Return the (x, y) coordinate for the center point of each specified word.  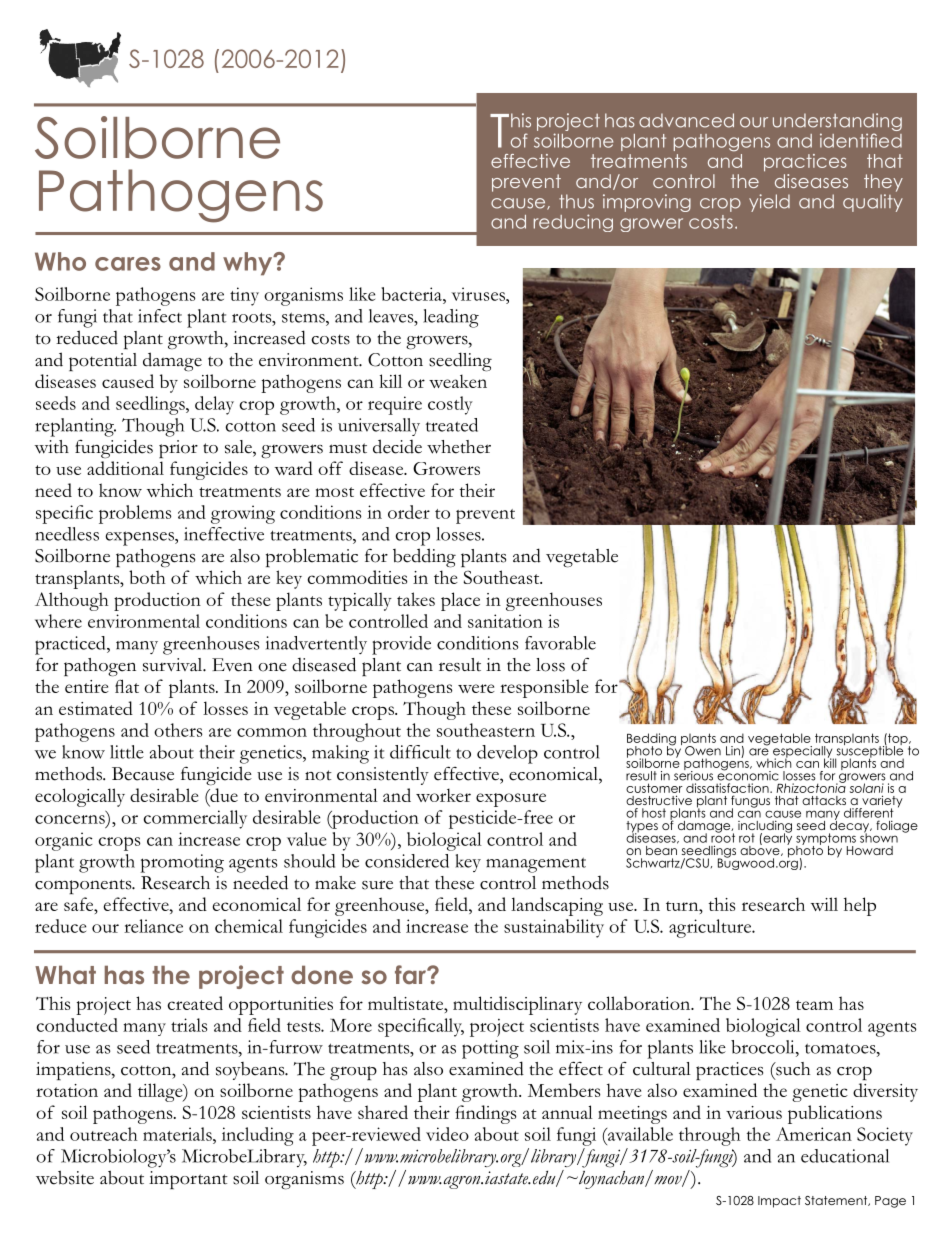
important (188, 1180)
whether (459, 447)
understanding (837, 123)
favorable (560, 643)
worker (443, 795)
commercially (195, 819)
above (761, 849)
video (447, 1134)
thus (576, 201)
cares (128, 264)
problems (135, 514)
